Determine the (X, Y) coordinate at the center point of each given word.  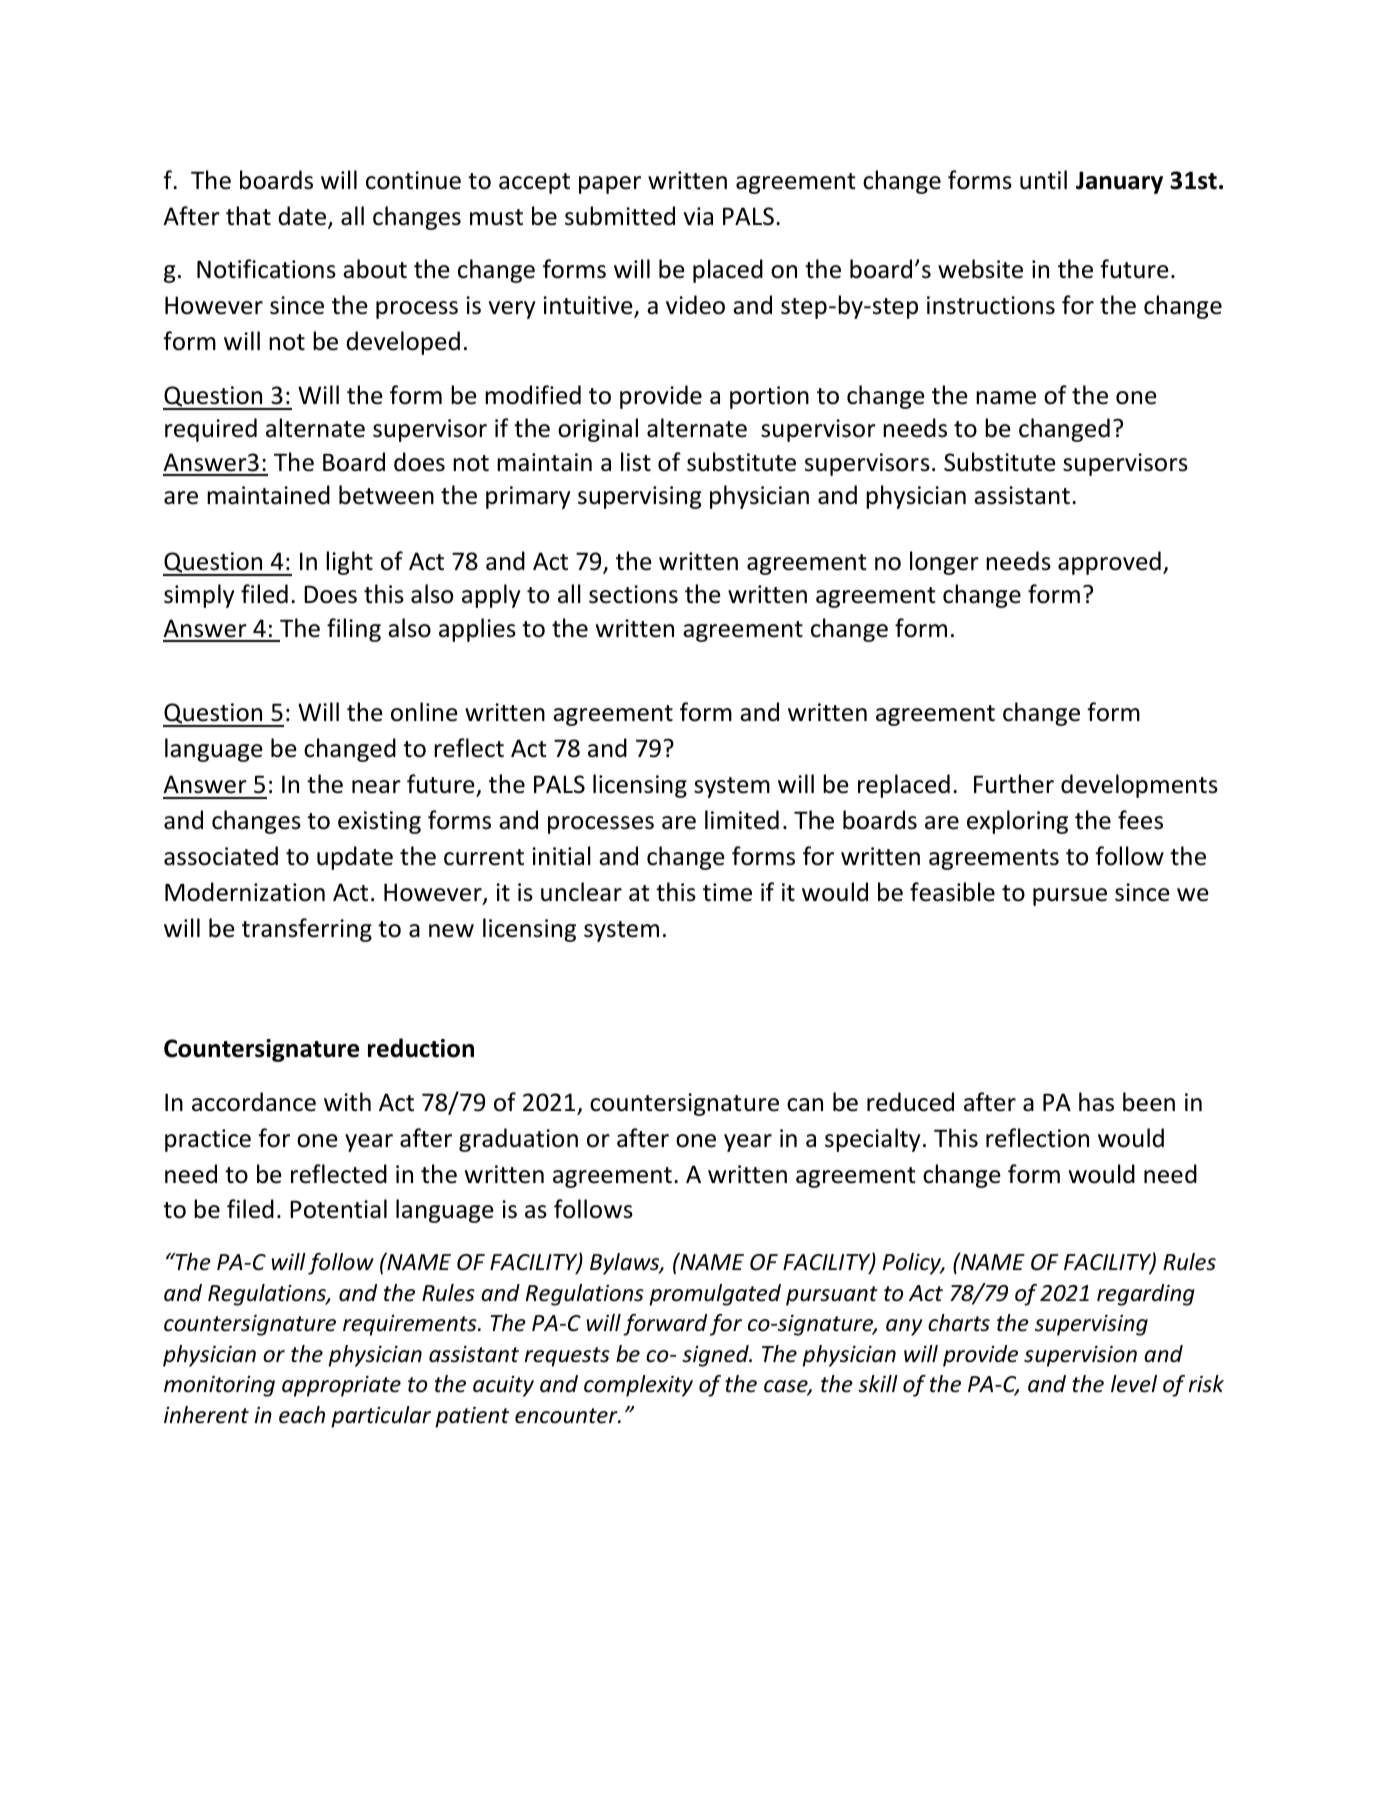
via (698, 216)
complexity (638, 1386)
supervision (1080, 1356)
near (376, 787)
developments (1139, 786)
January (1119, 182)
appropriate (341, 1386)
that (248, 216)
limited (742, 820)
